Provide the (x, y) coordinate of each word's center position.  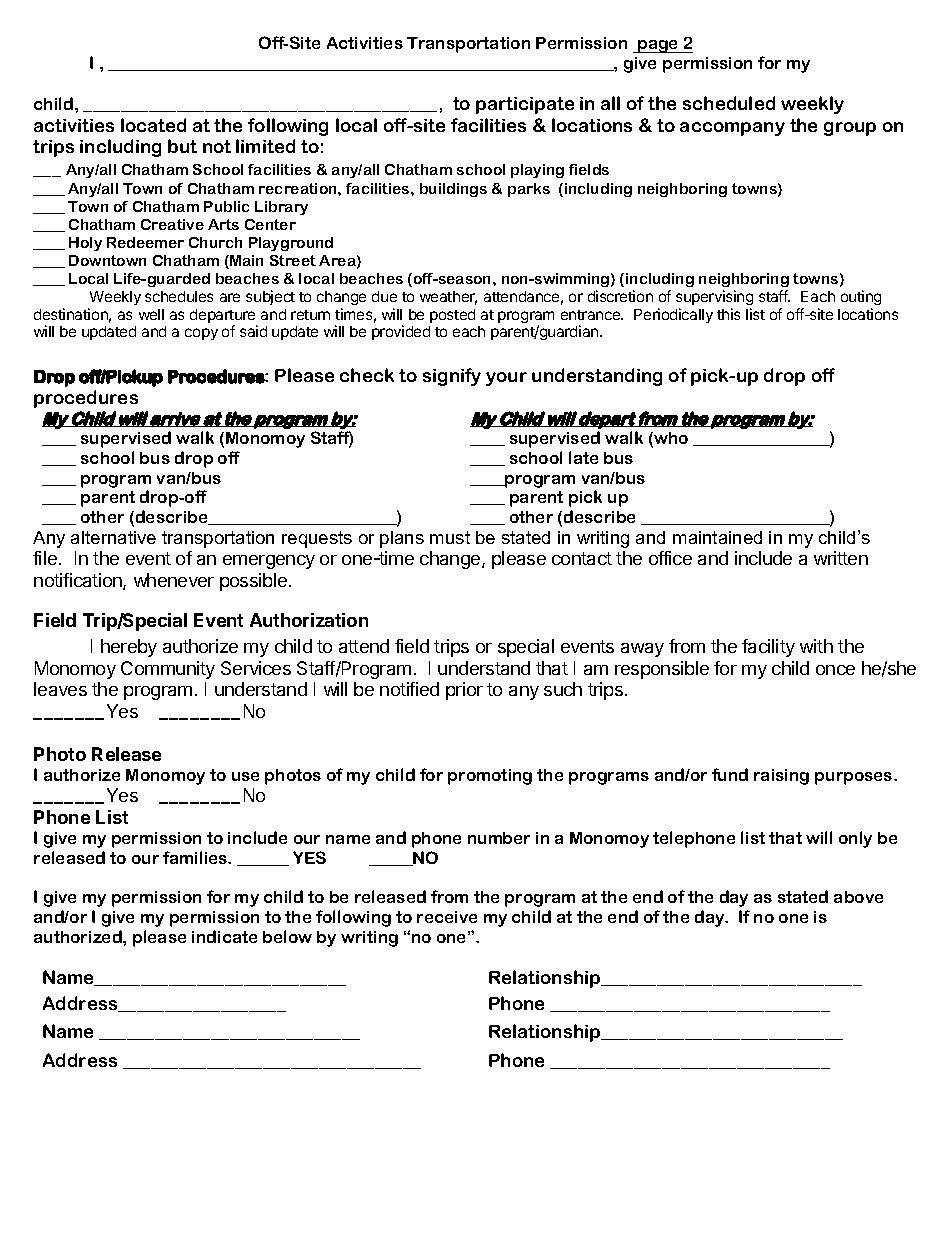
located (153, 125)
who (670, 439)
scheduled (729, 103)
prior (464, 691)
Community (168, 670)
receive (447, 917)
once (835, 670)
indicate (224, 936)
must (450, 537)
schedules (179, 296)
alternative (113, 537)
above (858, 897)
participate (525, 105)
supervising (714, 297)
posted (452, 316)
